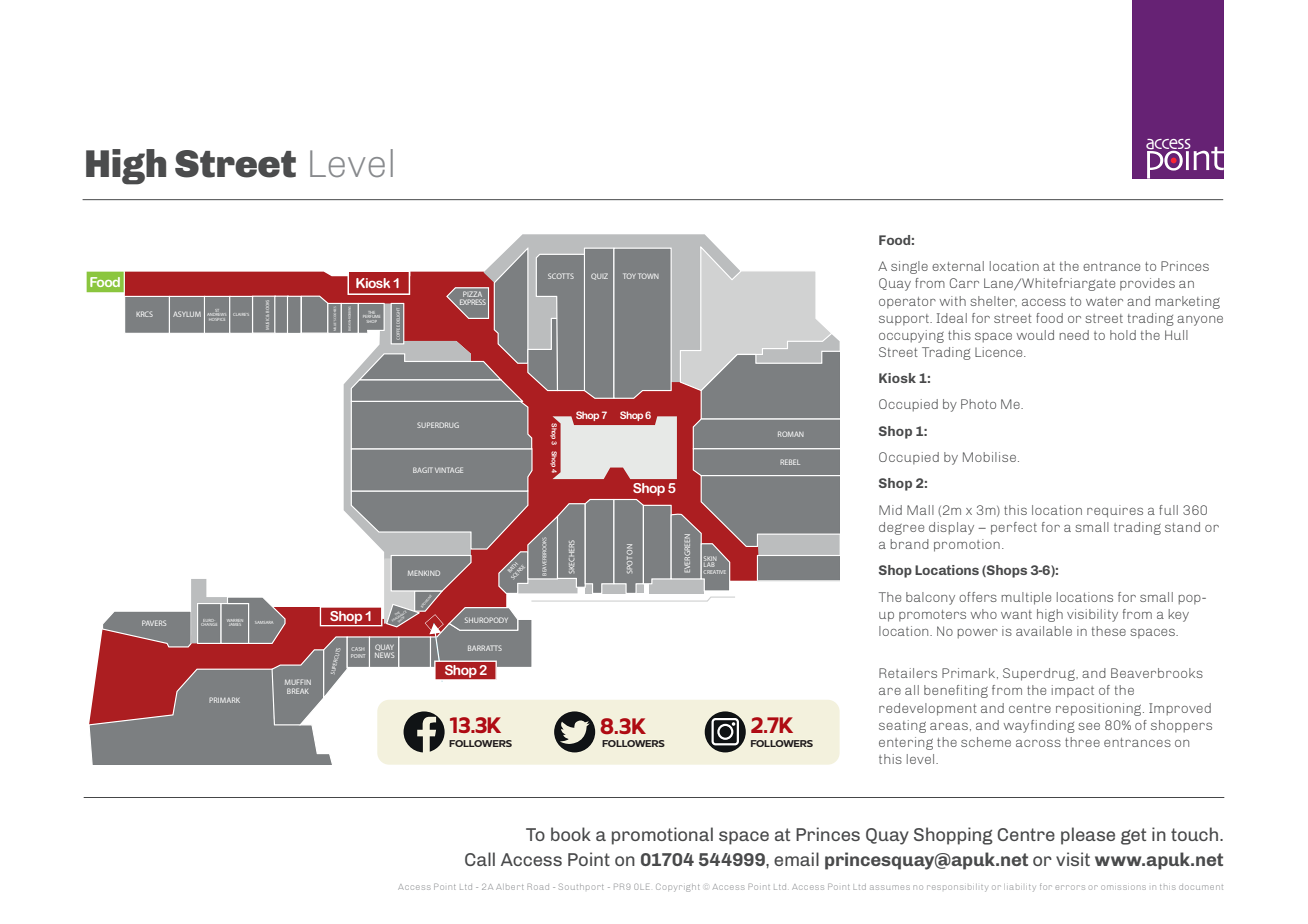 Image resolution: width=1308 pixels, height=924 pixels. What do you see at coordinates (217, 315) in the screenshot?
I see `ANDREWS` at bounding box center [217, 315].
